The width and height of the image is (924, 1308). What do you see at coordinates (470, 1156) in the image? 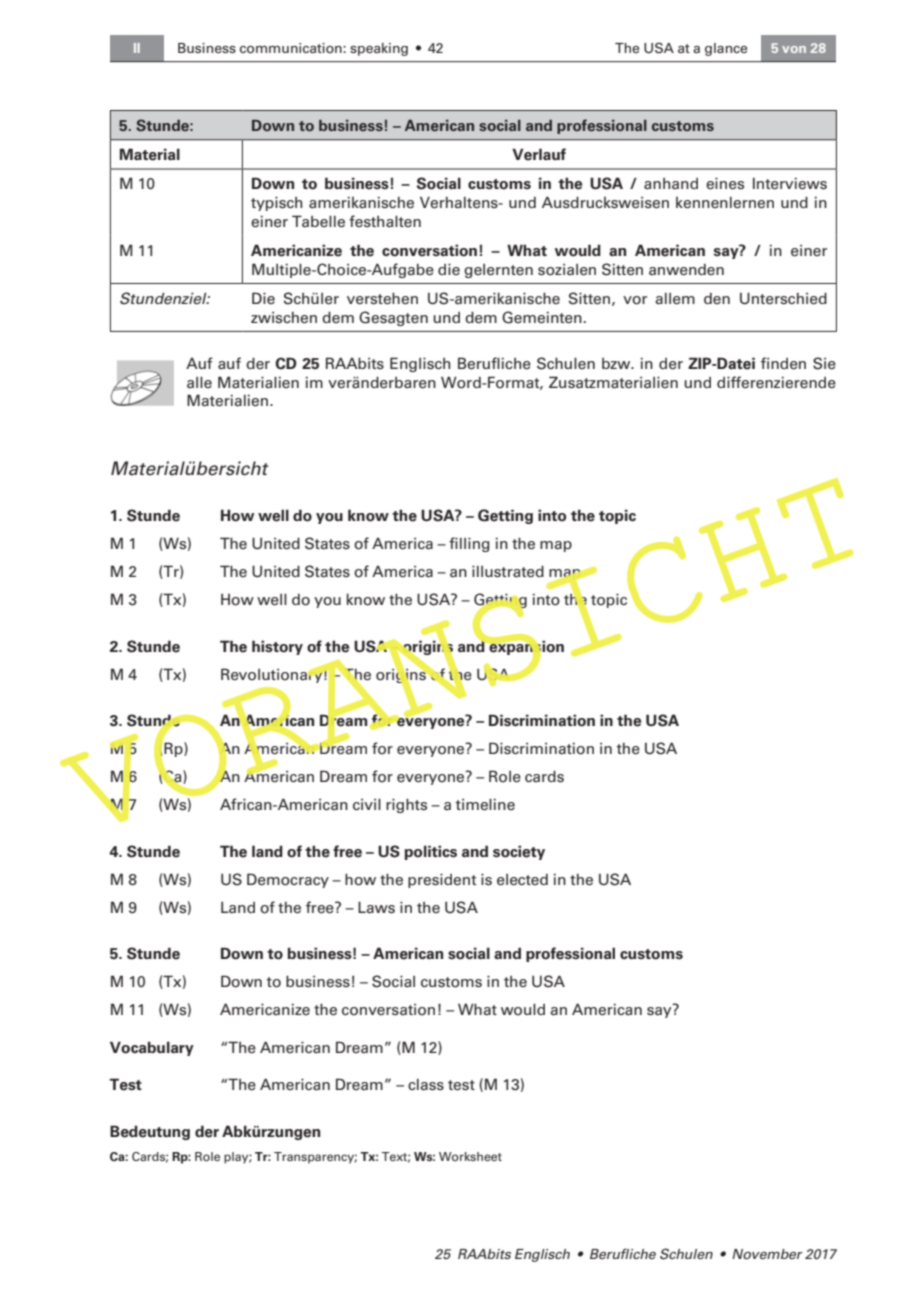
I see `Worksheet` at bounding box center [470, 1156].
